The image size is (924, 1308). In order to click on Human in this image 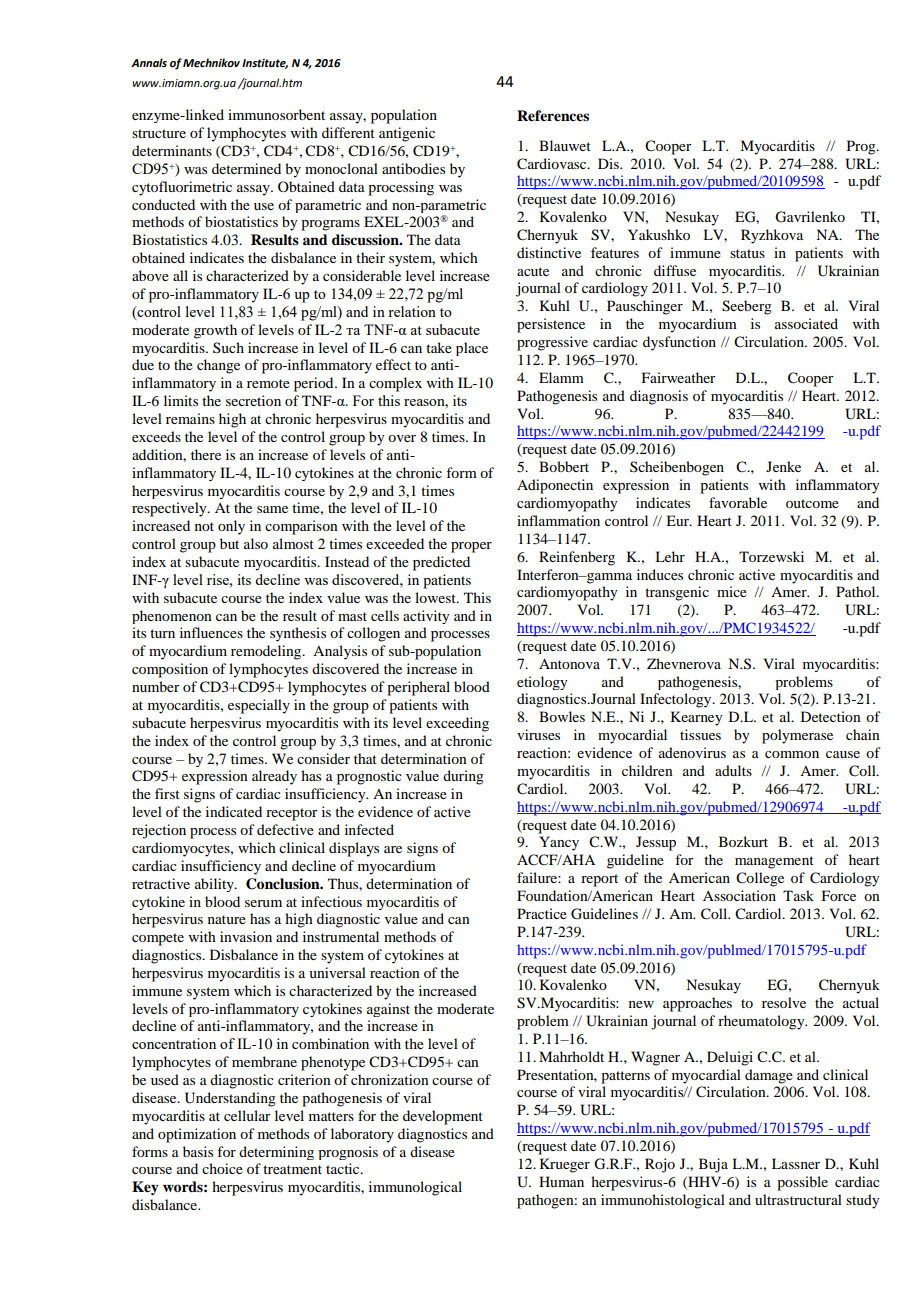, I will do `click(561, 1181)`.
